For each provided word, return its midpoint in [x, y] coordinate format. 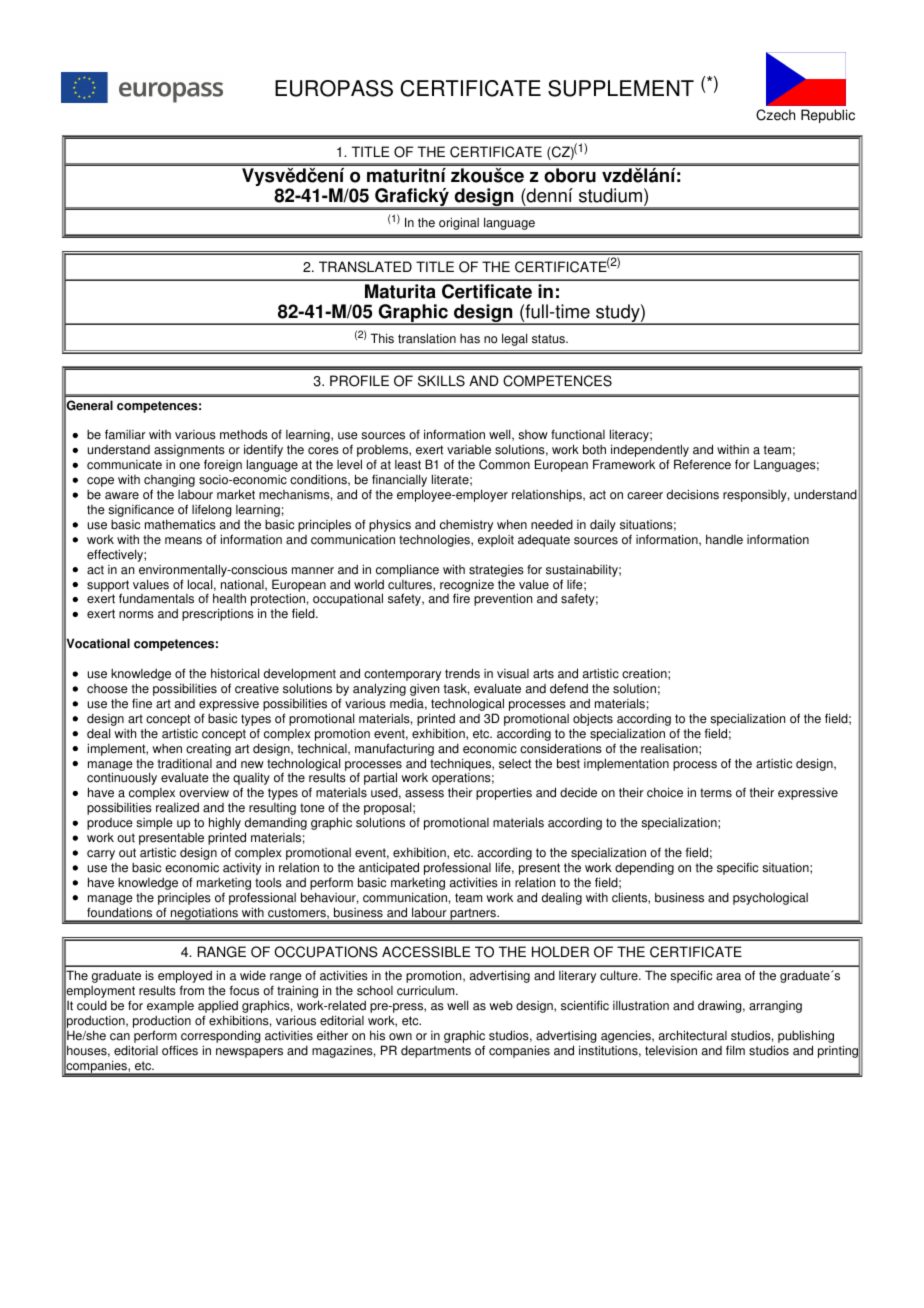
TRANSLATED [365, 267]
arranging [775, 1007]
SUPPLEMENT [621, 88]
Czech [775, 115]
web [501, 1006]
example [170, 1008]
